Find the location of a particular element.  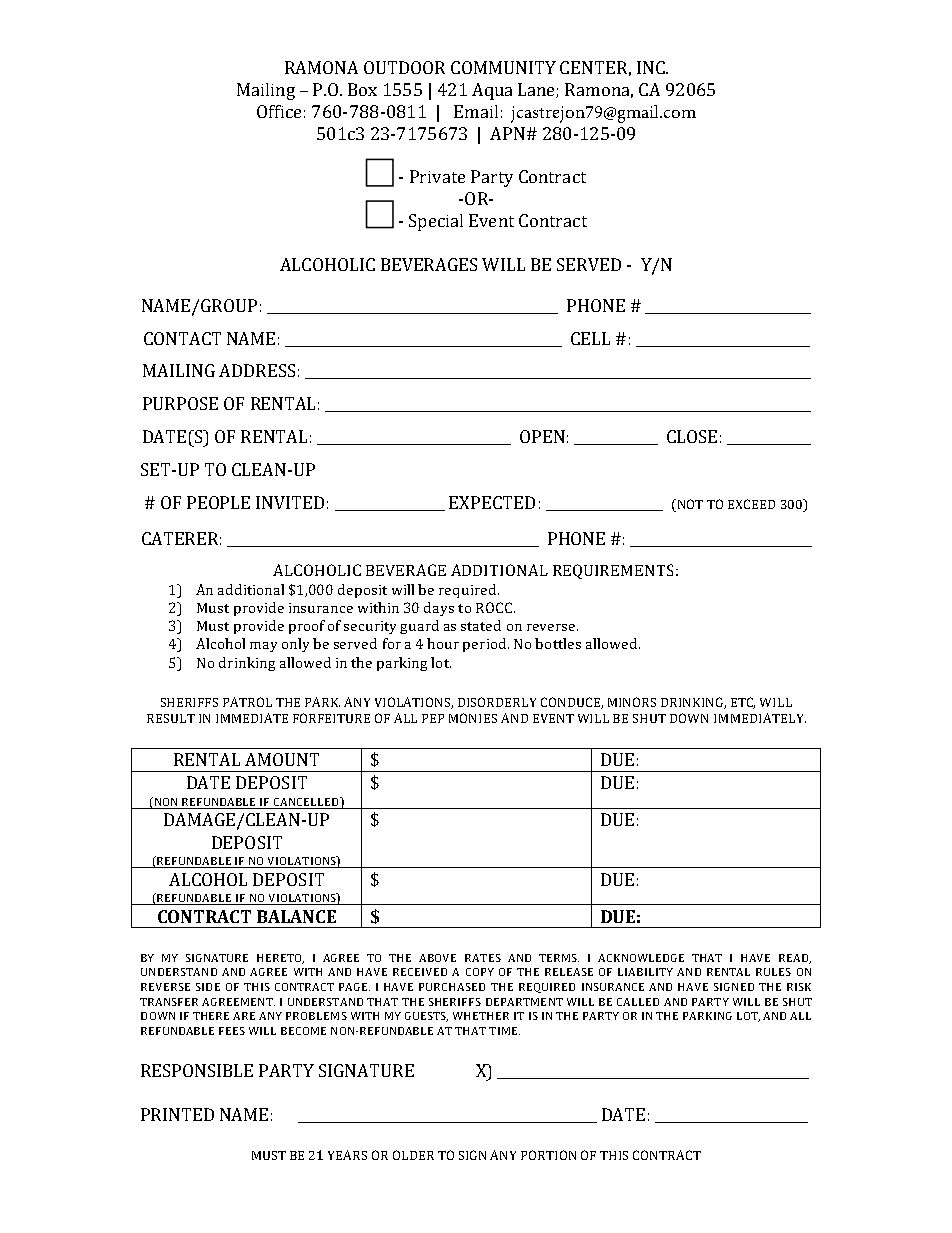

Aqua is located at coordinates (492, 91).
